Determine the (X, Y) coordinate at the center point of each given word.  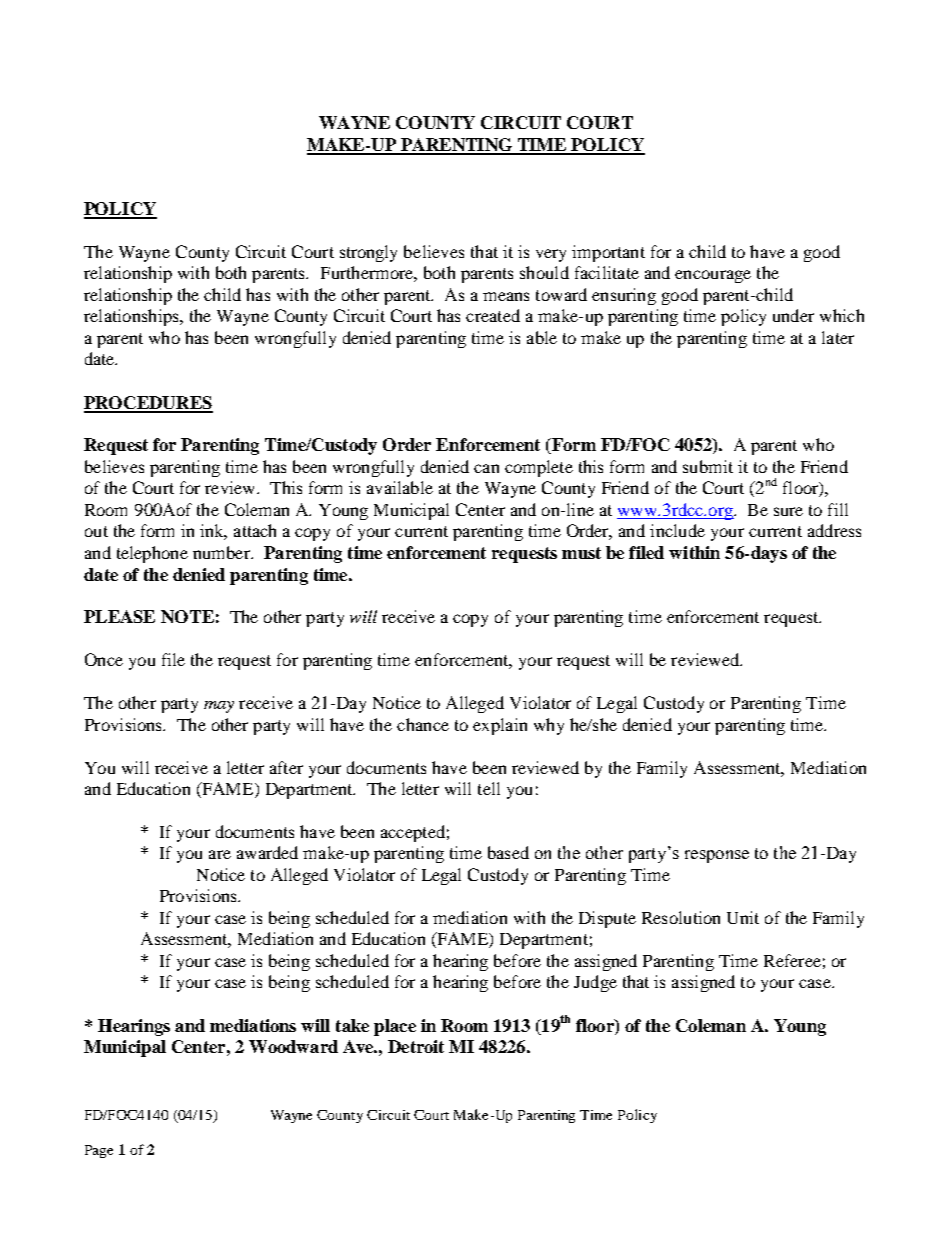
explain (500, 726)
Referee (792, 960)
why (549, 726)
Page (99, 1151)
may (219, 707)
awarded (267, 852)
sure (788, 511)
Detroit (416, 1046)
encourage (713, 276)
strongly (368, 253)
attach (255, 530)
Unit (743, 917)
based (508, 852)
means (506, 296)
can (486, 468)
